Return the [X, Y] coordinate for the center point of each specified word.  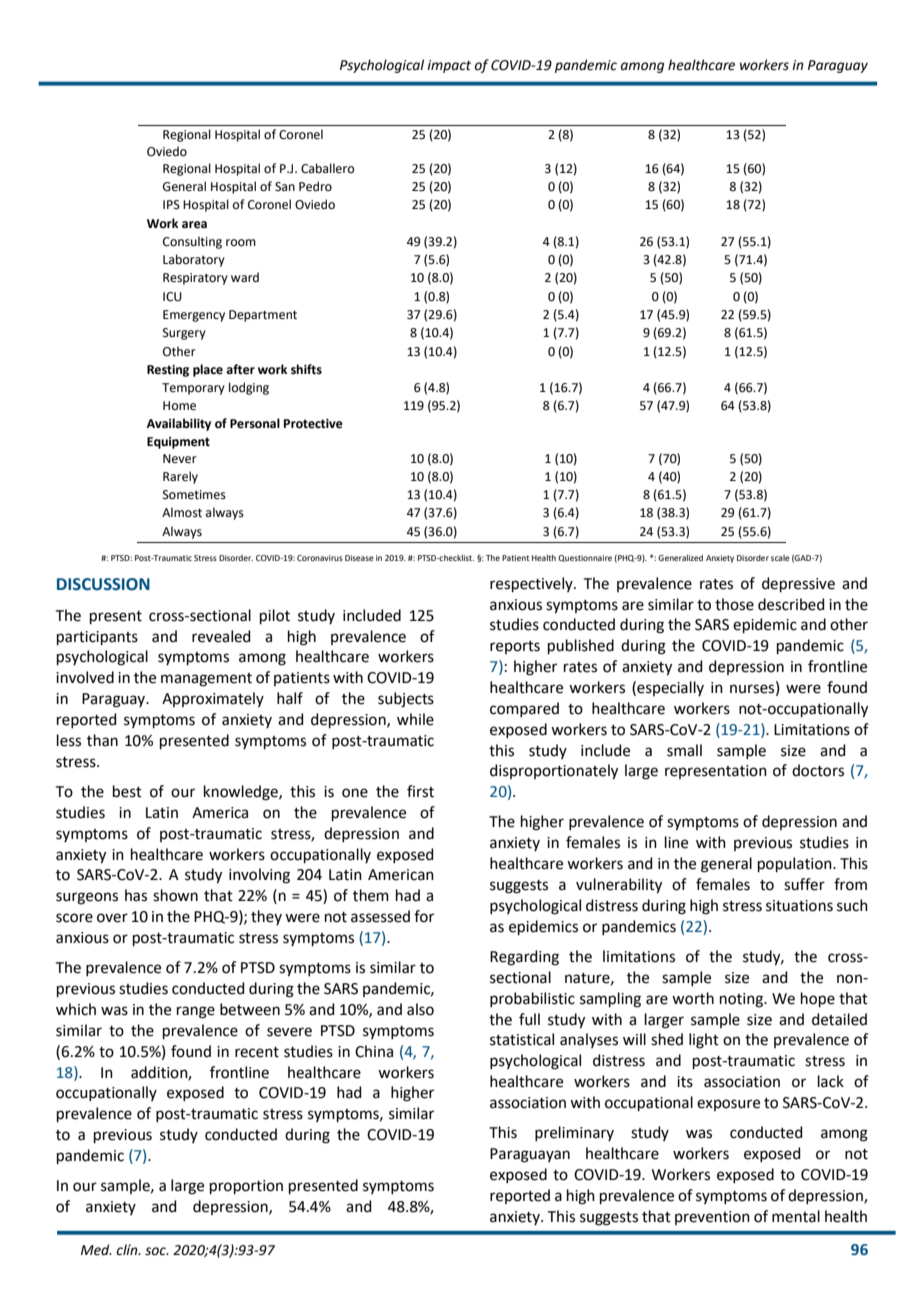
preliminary [574, 1133]
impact [449, 66]
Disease [359, 558]
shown [175, 895]
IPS [171, 205]
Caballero [327, 168]
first [420, 791]
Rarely [180, 477]
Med [96, 1250]
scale [780, 558]
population [796, 864]
